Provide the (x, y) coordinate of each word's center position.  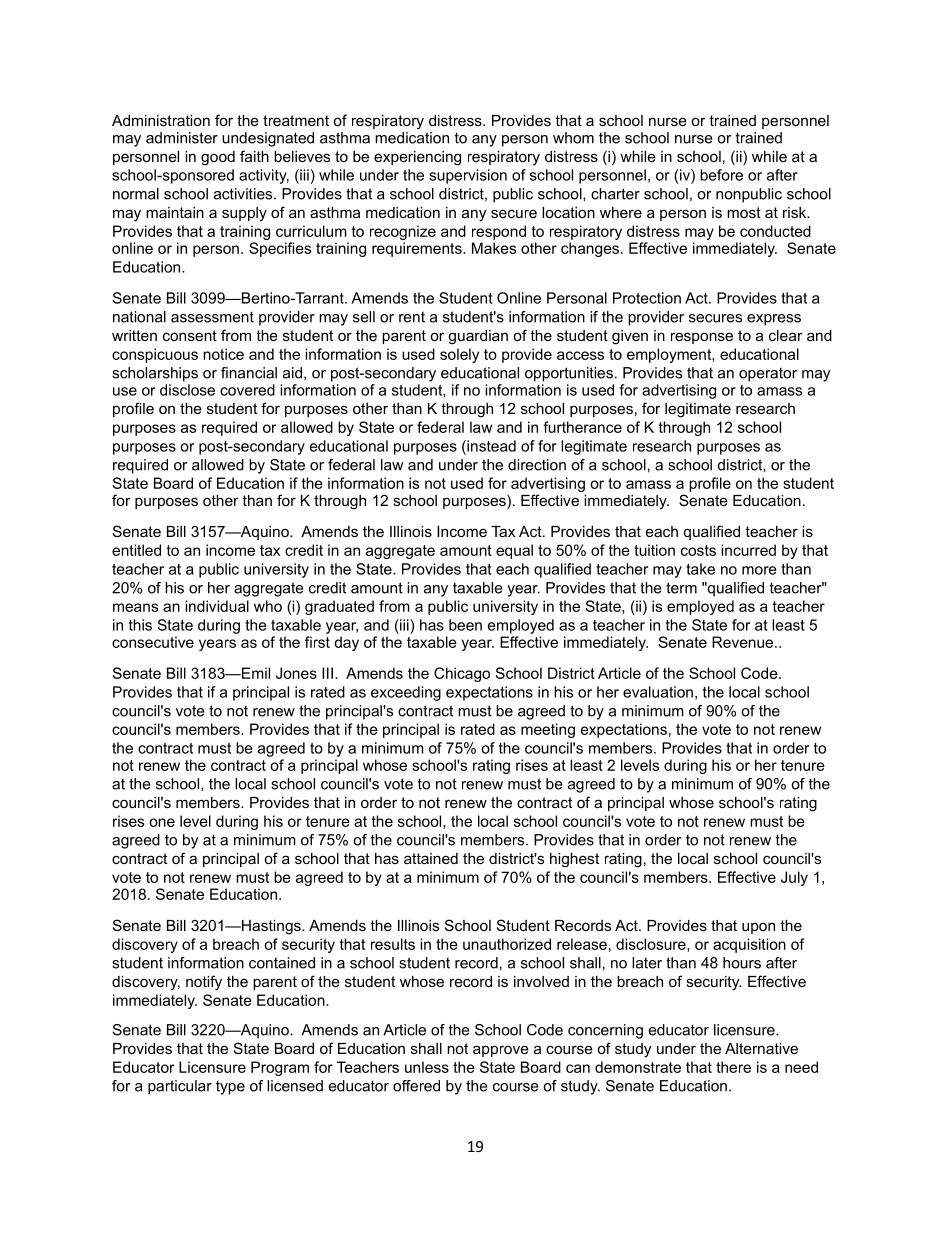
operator (768, 374)
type (230, 1087)
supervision (468, 176)
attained (431, 858)
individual (217, 606)
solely (459, 355)
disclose (187, 390)
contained (282, 963)
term (681, 588)
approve (501, 1051)
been (465, 625)
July (794, 878)
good (218, 158)
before (721, 175)
